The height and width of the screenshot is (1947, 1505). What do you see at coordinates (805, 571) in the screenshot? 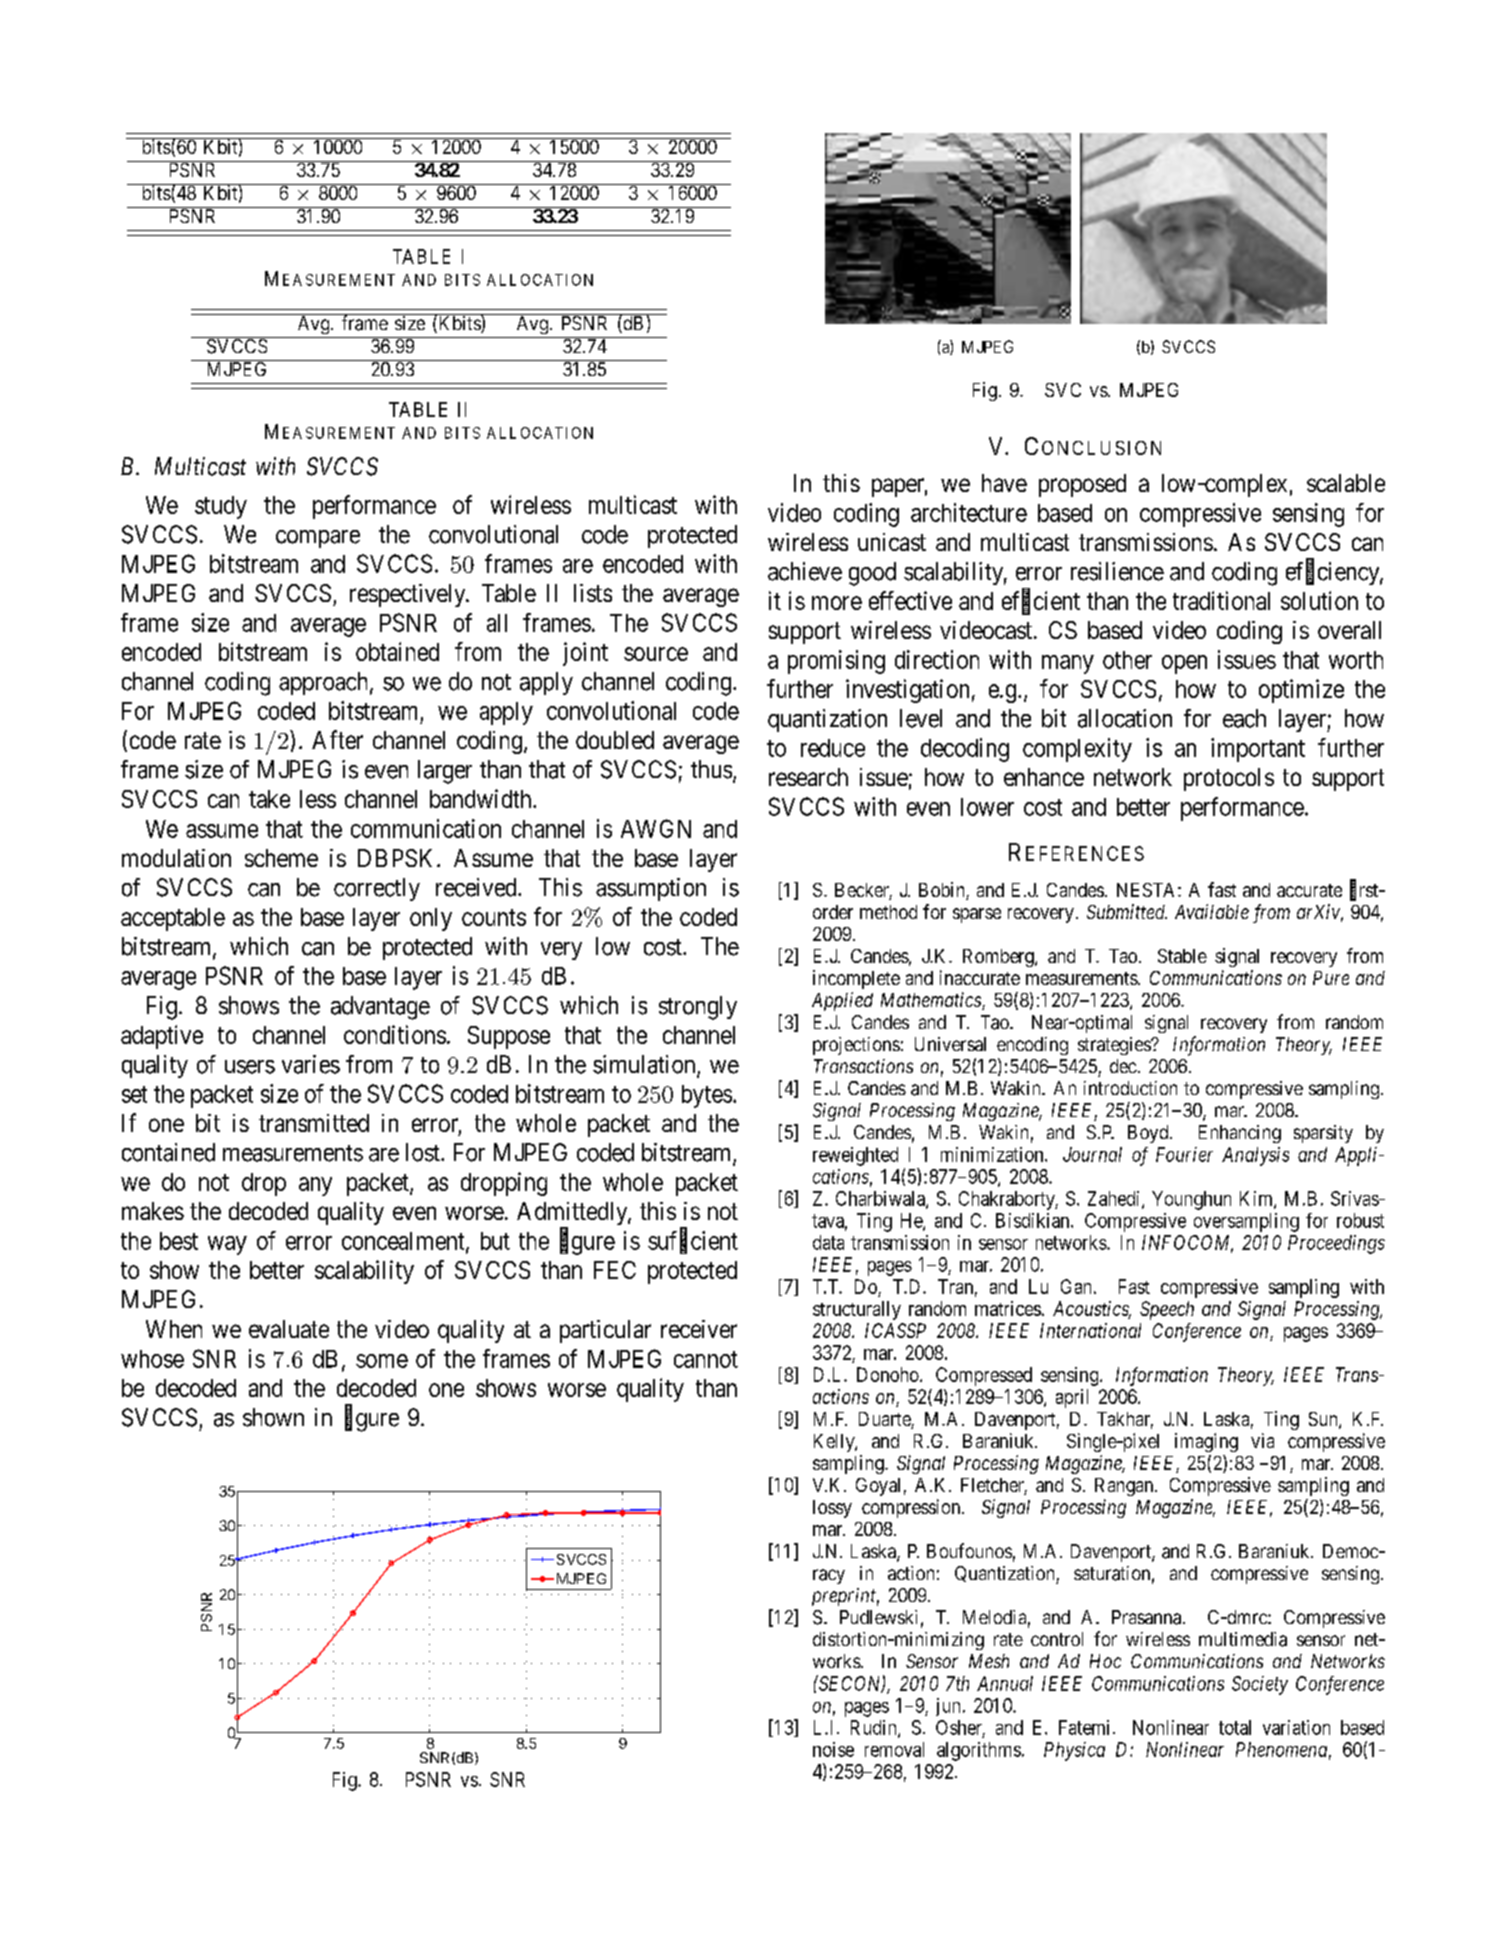
I see `achieve` at bounding box center [805, 571].
